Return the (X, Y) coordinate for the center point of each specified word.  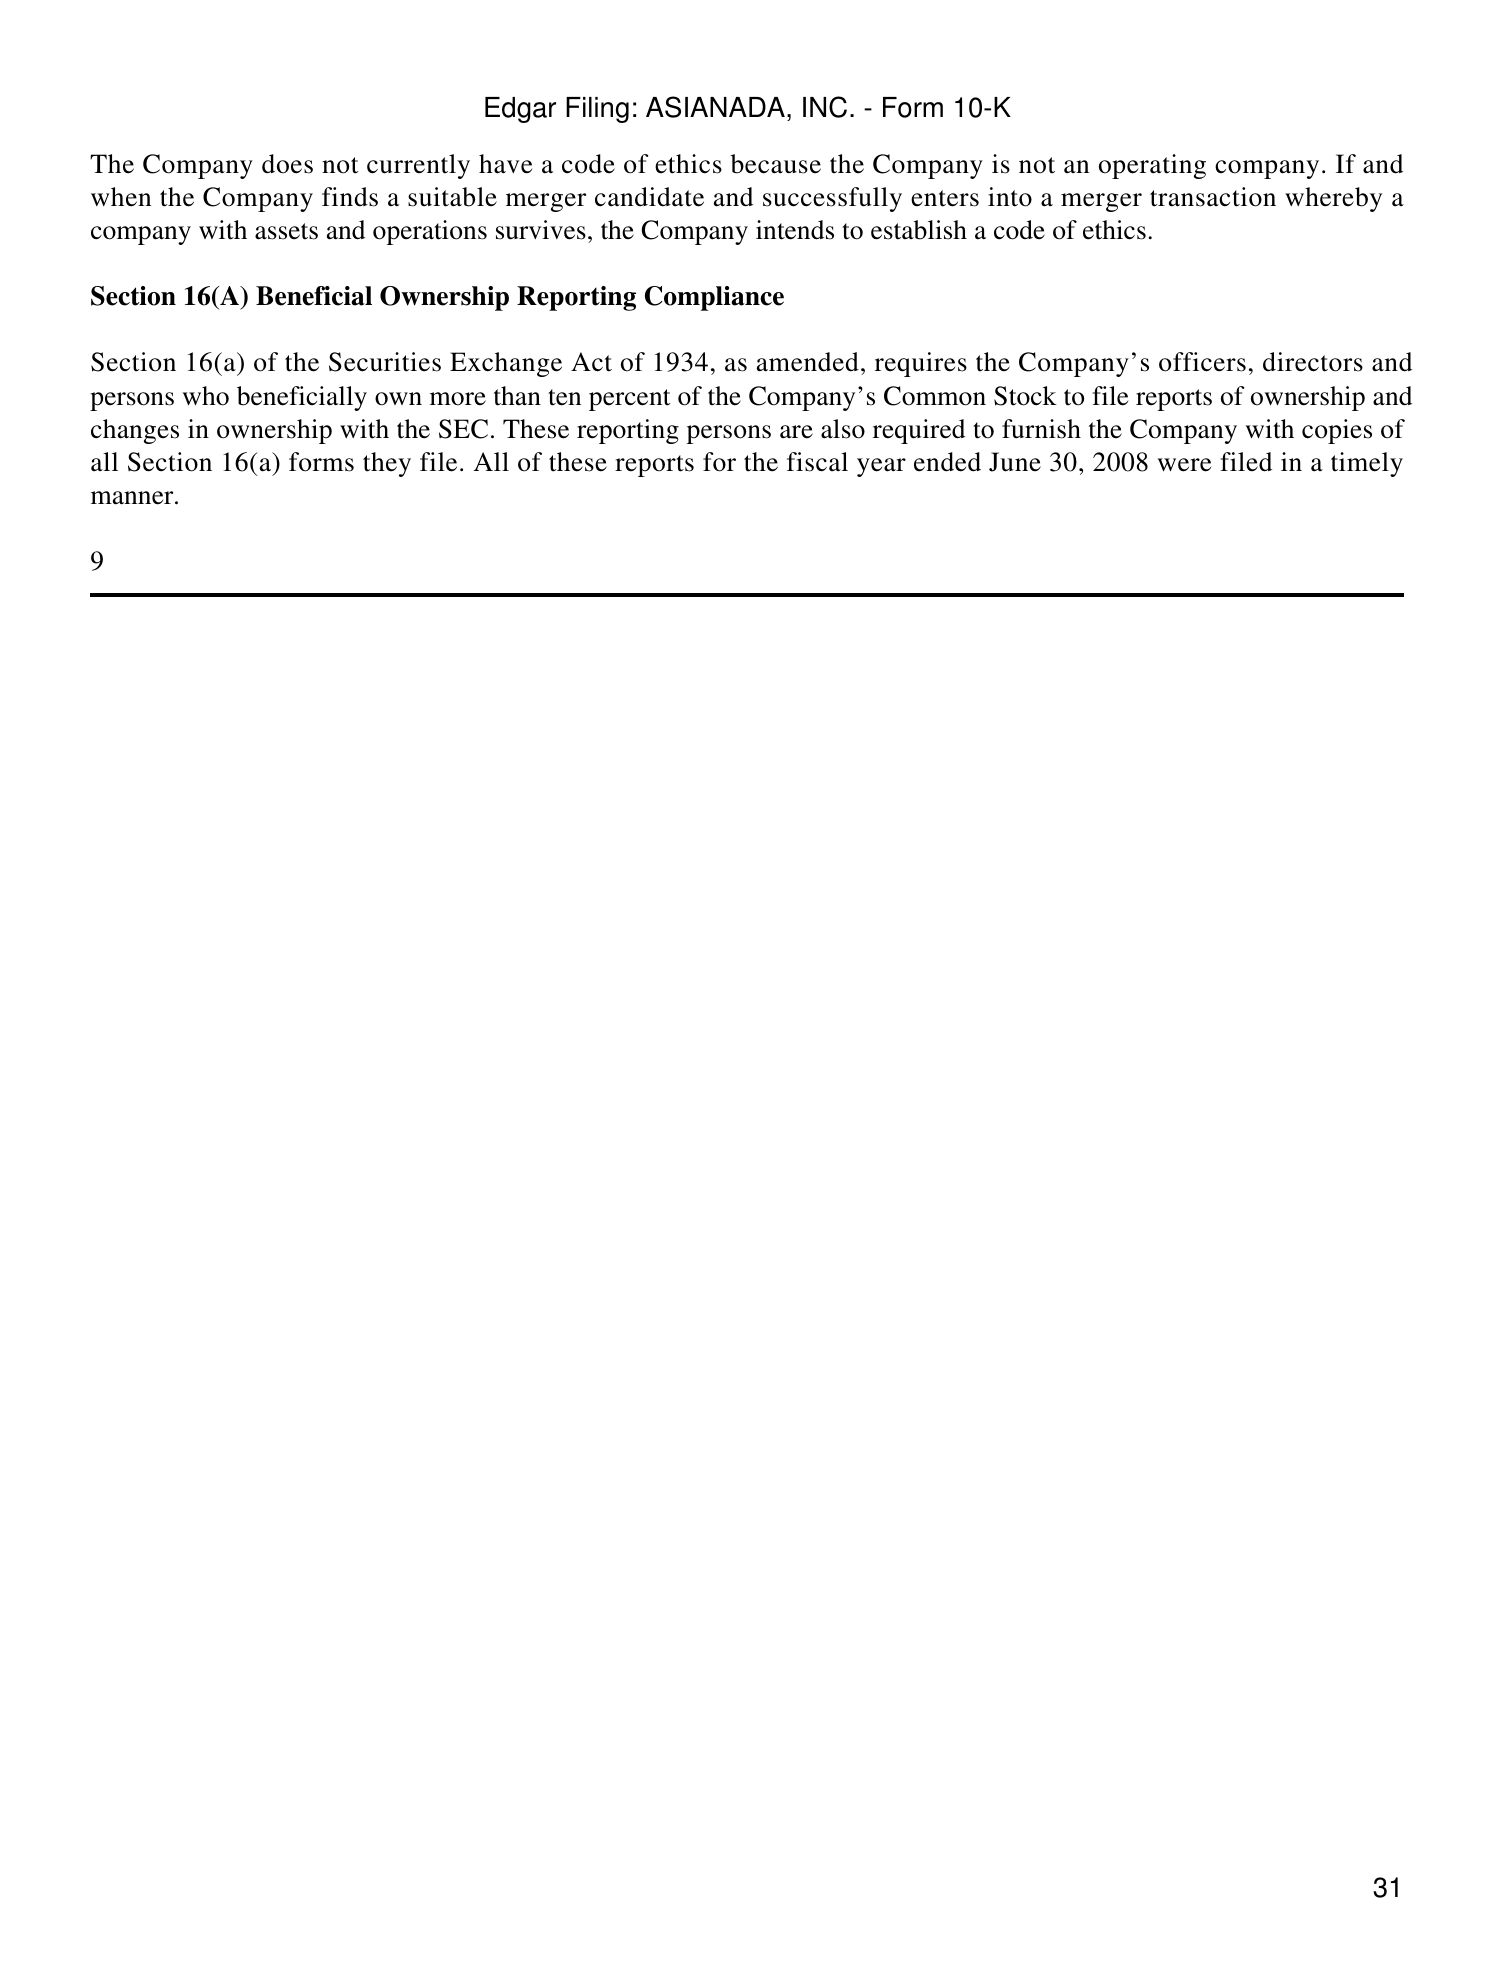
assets (286, 231)
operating (1152, 166)
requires (921, 364)
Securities (385, 362)
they (387, 464)
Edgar (520, 110)
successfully (832, 199)
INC (825, 107)
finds (350, 197)
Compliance (714, 298)
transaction (1213, 197)
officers (1202, 362)
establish (919, 230)
